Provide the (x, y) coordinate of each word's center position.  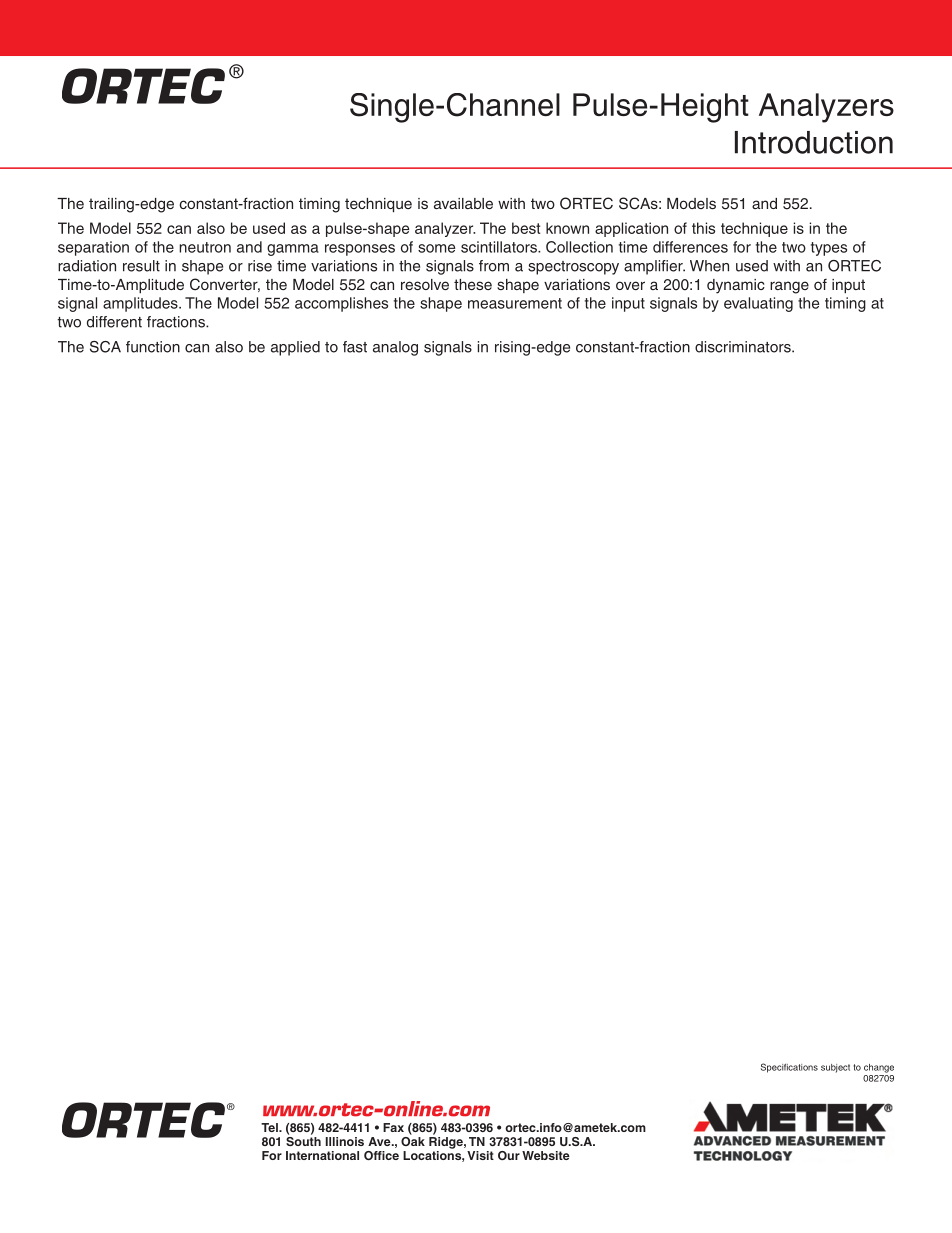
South (303, 1140)
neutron (205, 247)
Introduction (814, 142)
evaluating (758, 304)
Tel (270, 1127)
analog (395, 348)
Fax (393, 1127)
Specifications (789, 1068)
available (463, 203)
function (153, 347)
